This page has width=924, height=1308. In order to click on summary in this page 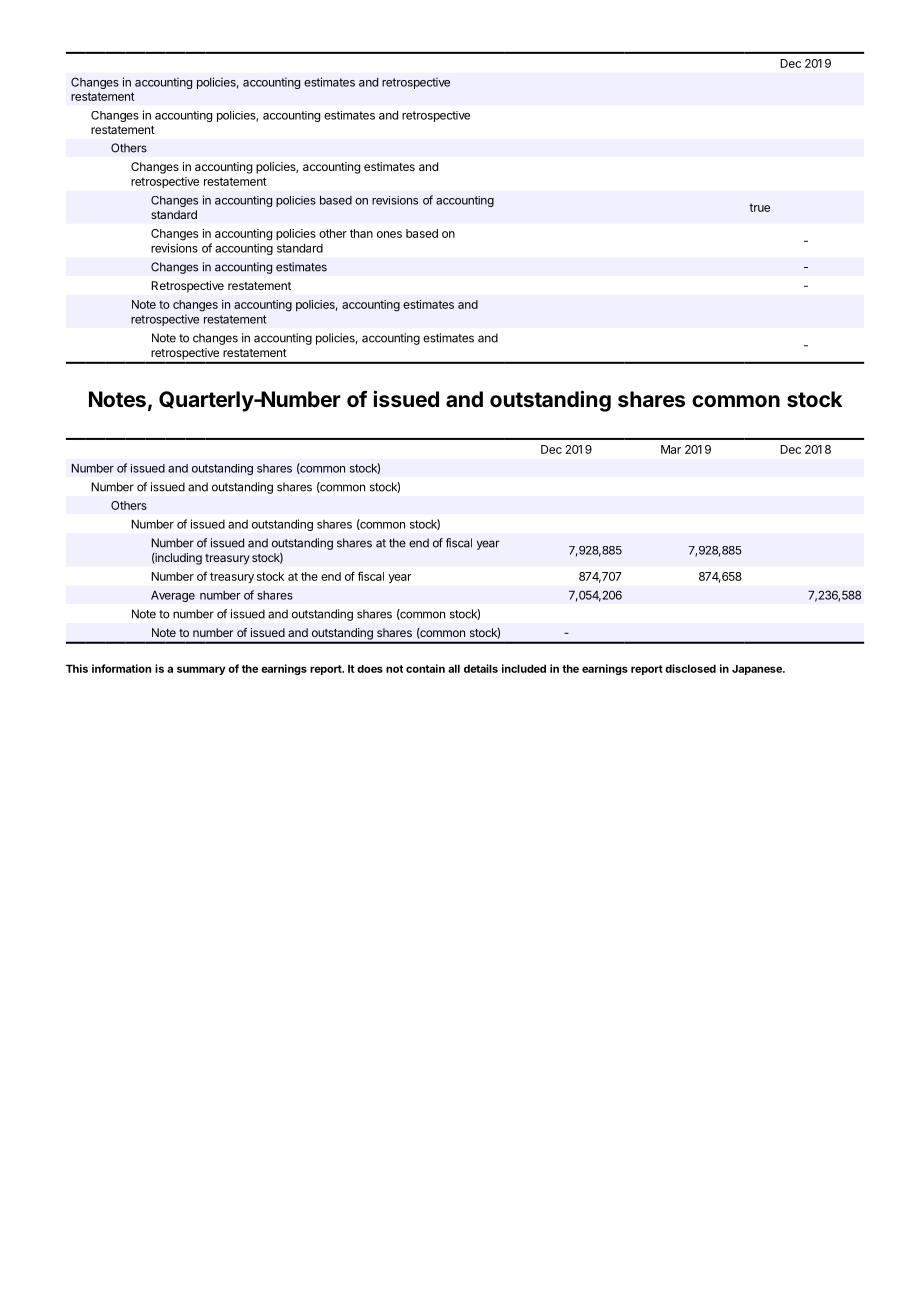, I will do `click(201, 670)`.
